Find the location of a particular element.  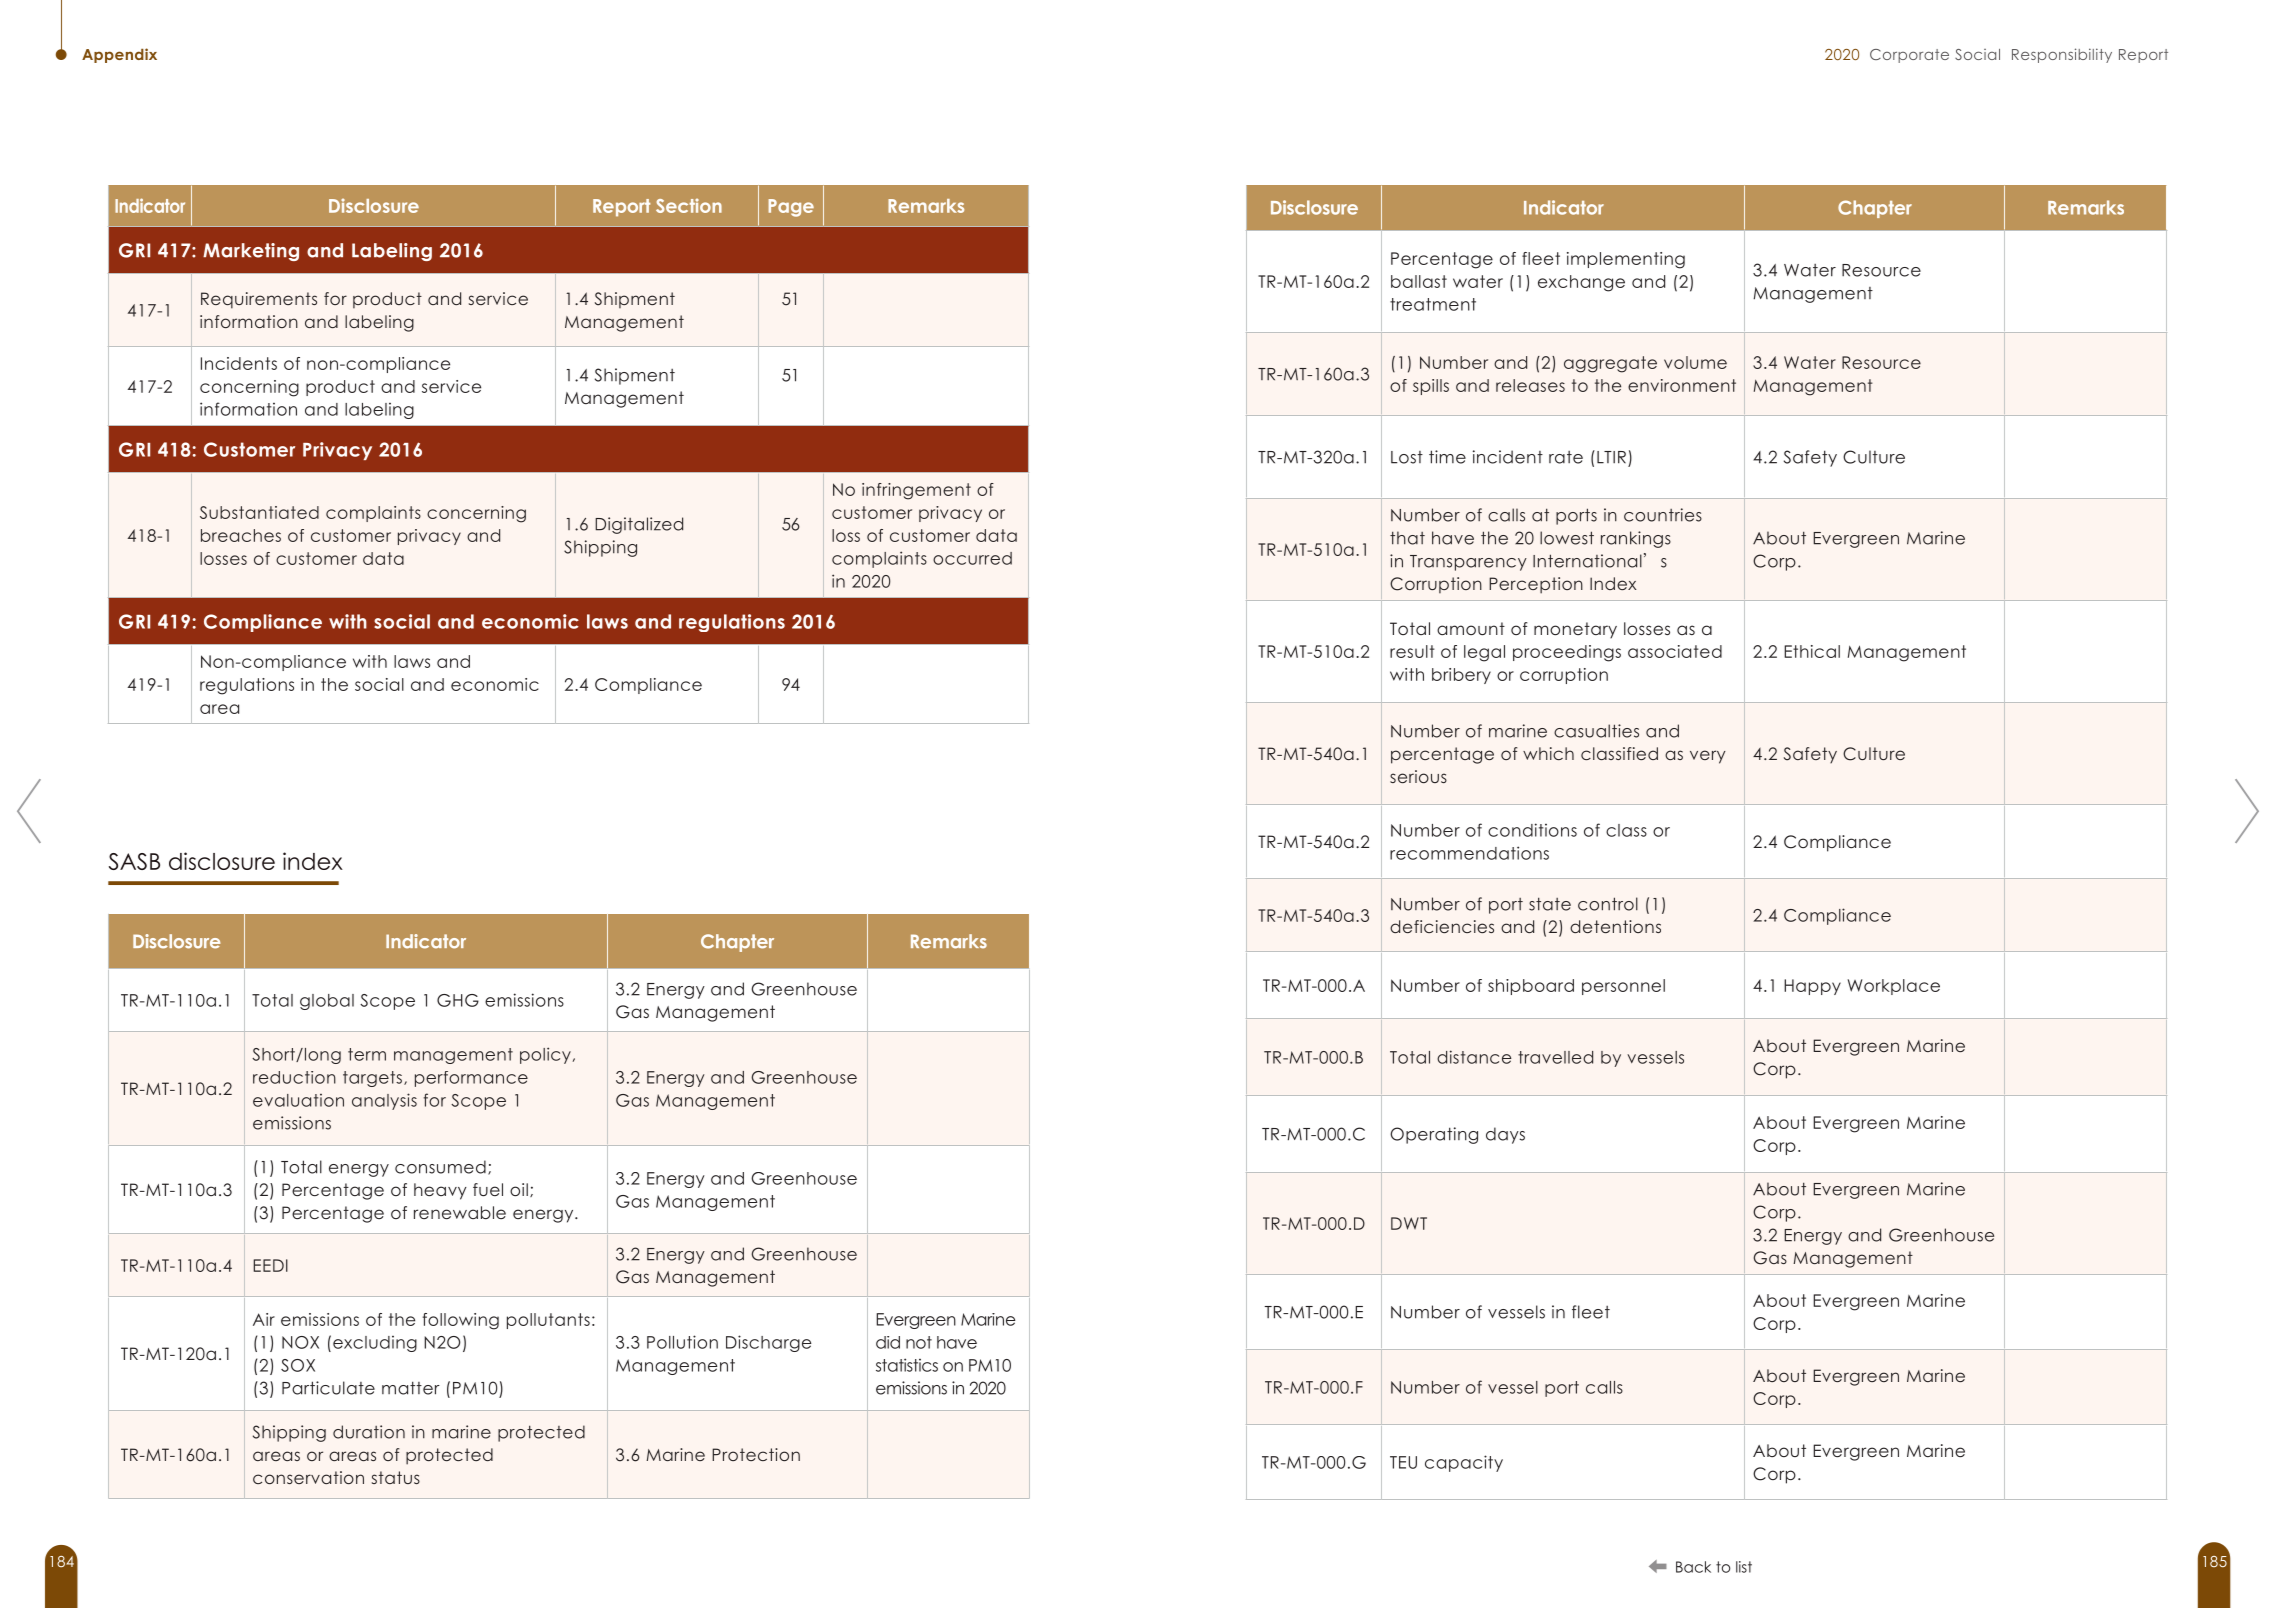

global is located at coordinates (327, 1002).
